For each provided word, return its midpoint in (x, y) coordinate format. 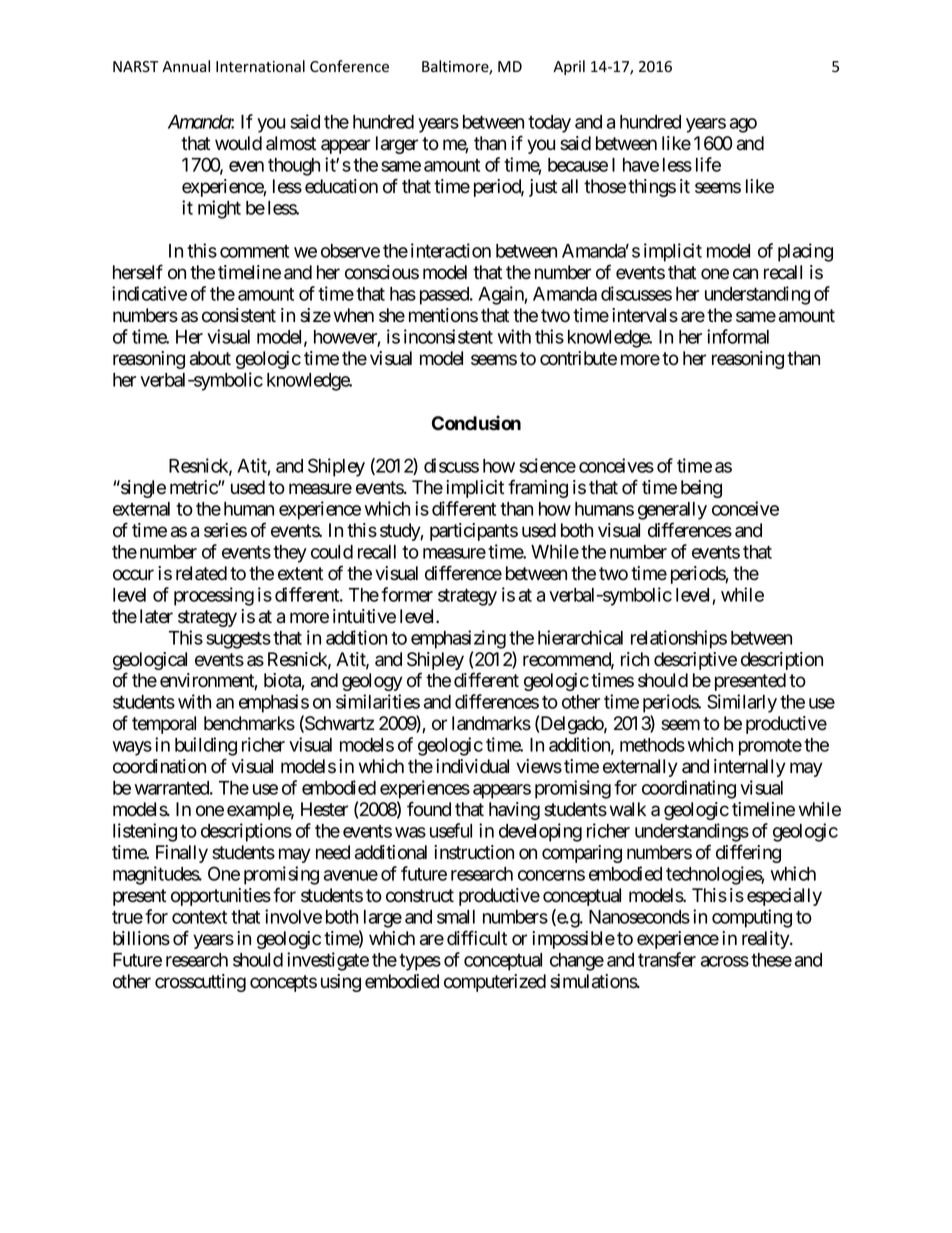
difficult (477, 938)
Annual (186, 66)
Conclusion (476, 423)
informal (738, 336)
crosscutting (200, 983)
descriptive (695, 661)
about (210, 358)
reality (766, 940)
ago (743, 125)
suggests (238, 640)
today (549, 124)
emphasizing (458, 639)
